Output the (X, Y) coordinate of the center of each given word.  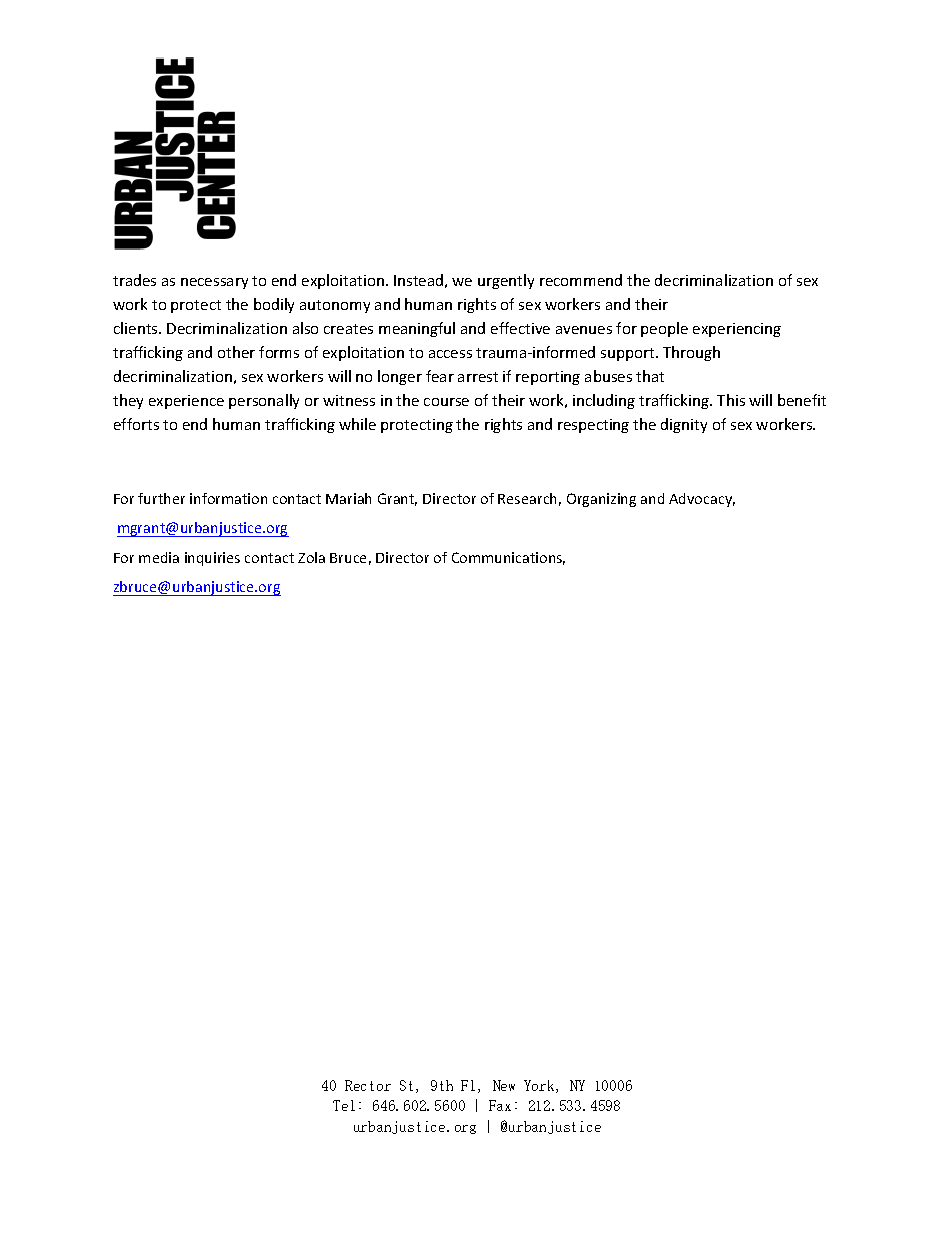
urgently (506, 281)
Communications (508, 558)
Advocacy (702, 500)
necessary (214, 283)
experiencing (737, 330)
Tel (344, 1105)
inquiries (212, 559)
